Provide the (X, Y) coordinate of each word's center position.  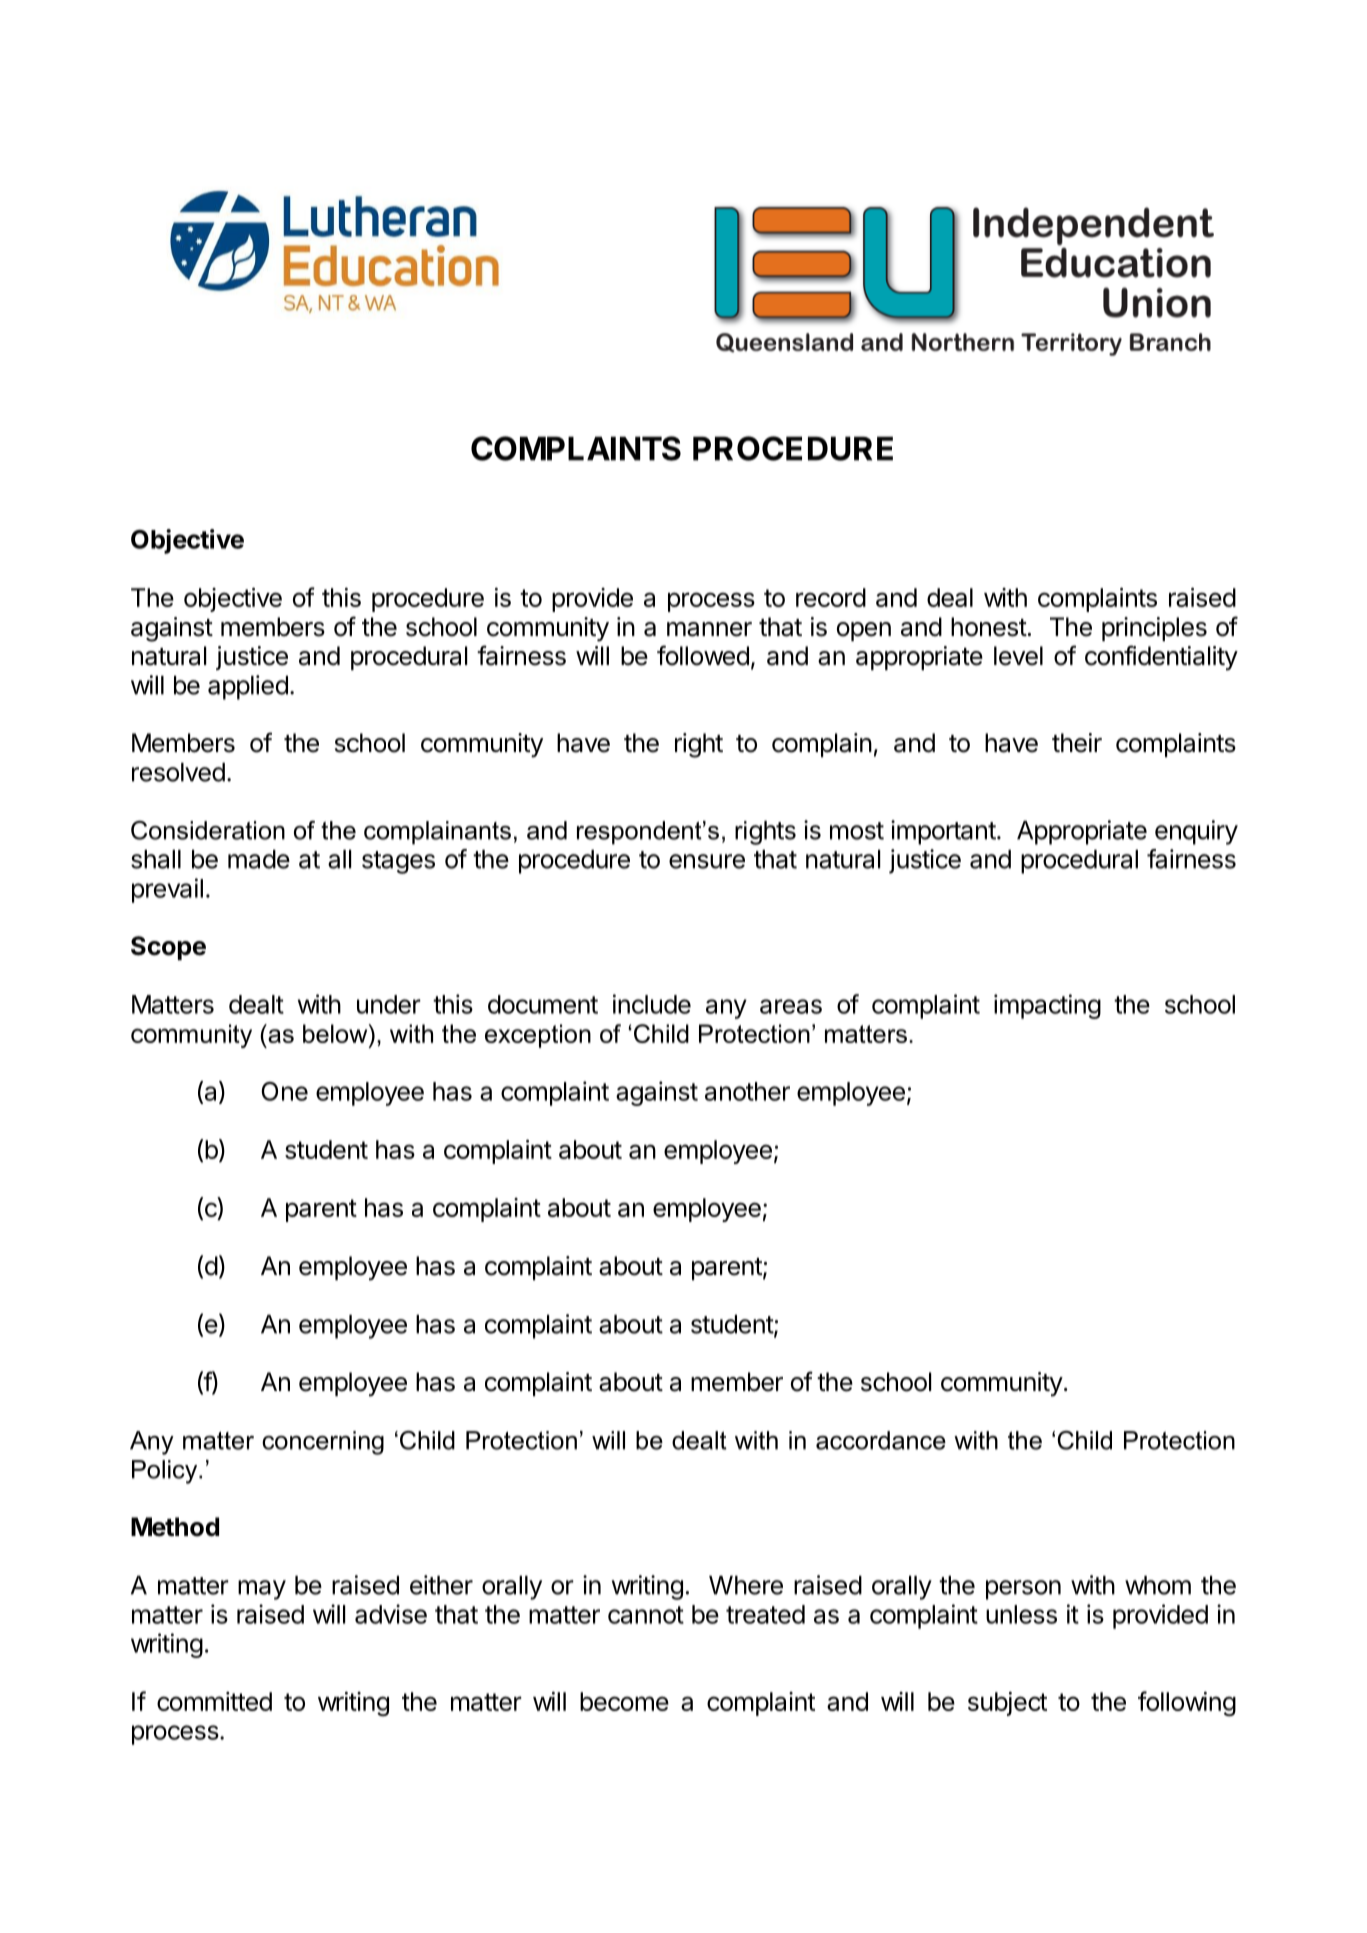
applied (248, 687)
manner (709, 629)
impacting (1047, 1006)
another (747, 1091)
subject (1007, 1704)
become (624, 1701)
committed (214, 1701)
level (1018, 656)
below (336, 1033)
